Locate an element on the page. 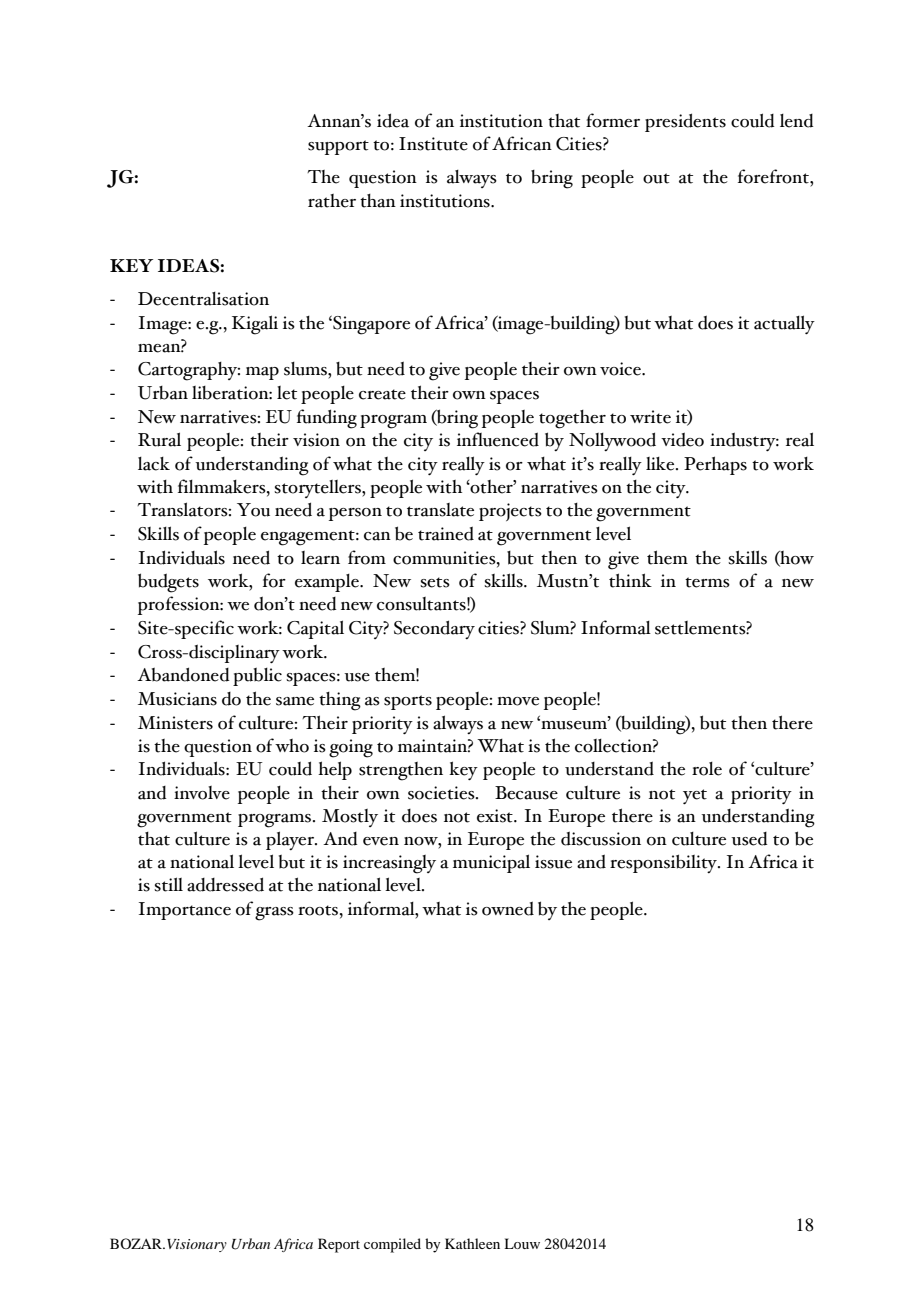  You is located at coordinates (253, 510).
